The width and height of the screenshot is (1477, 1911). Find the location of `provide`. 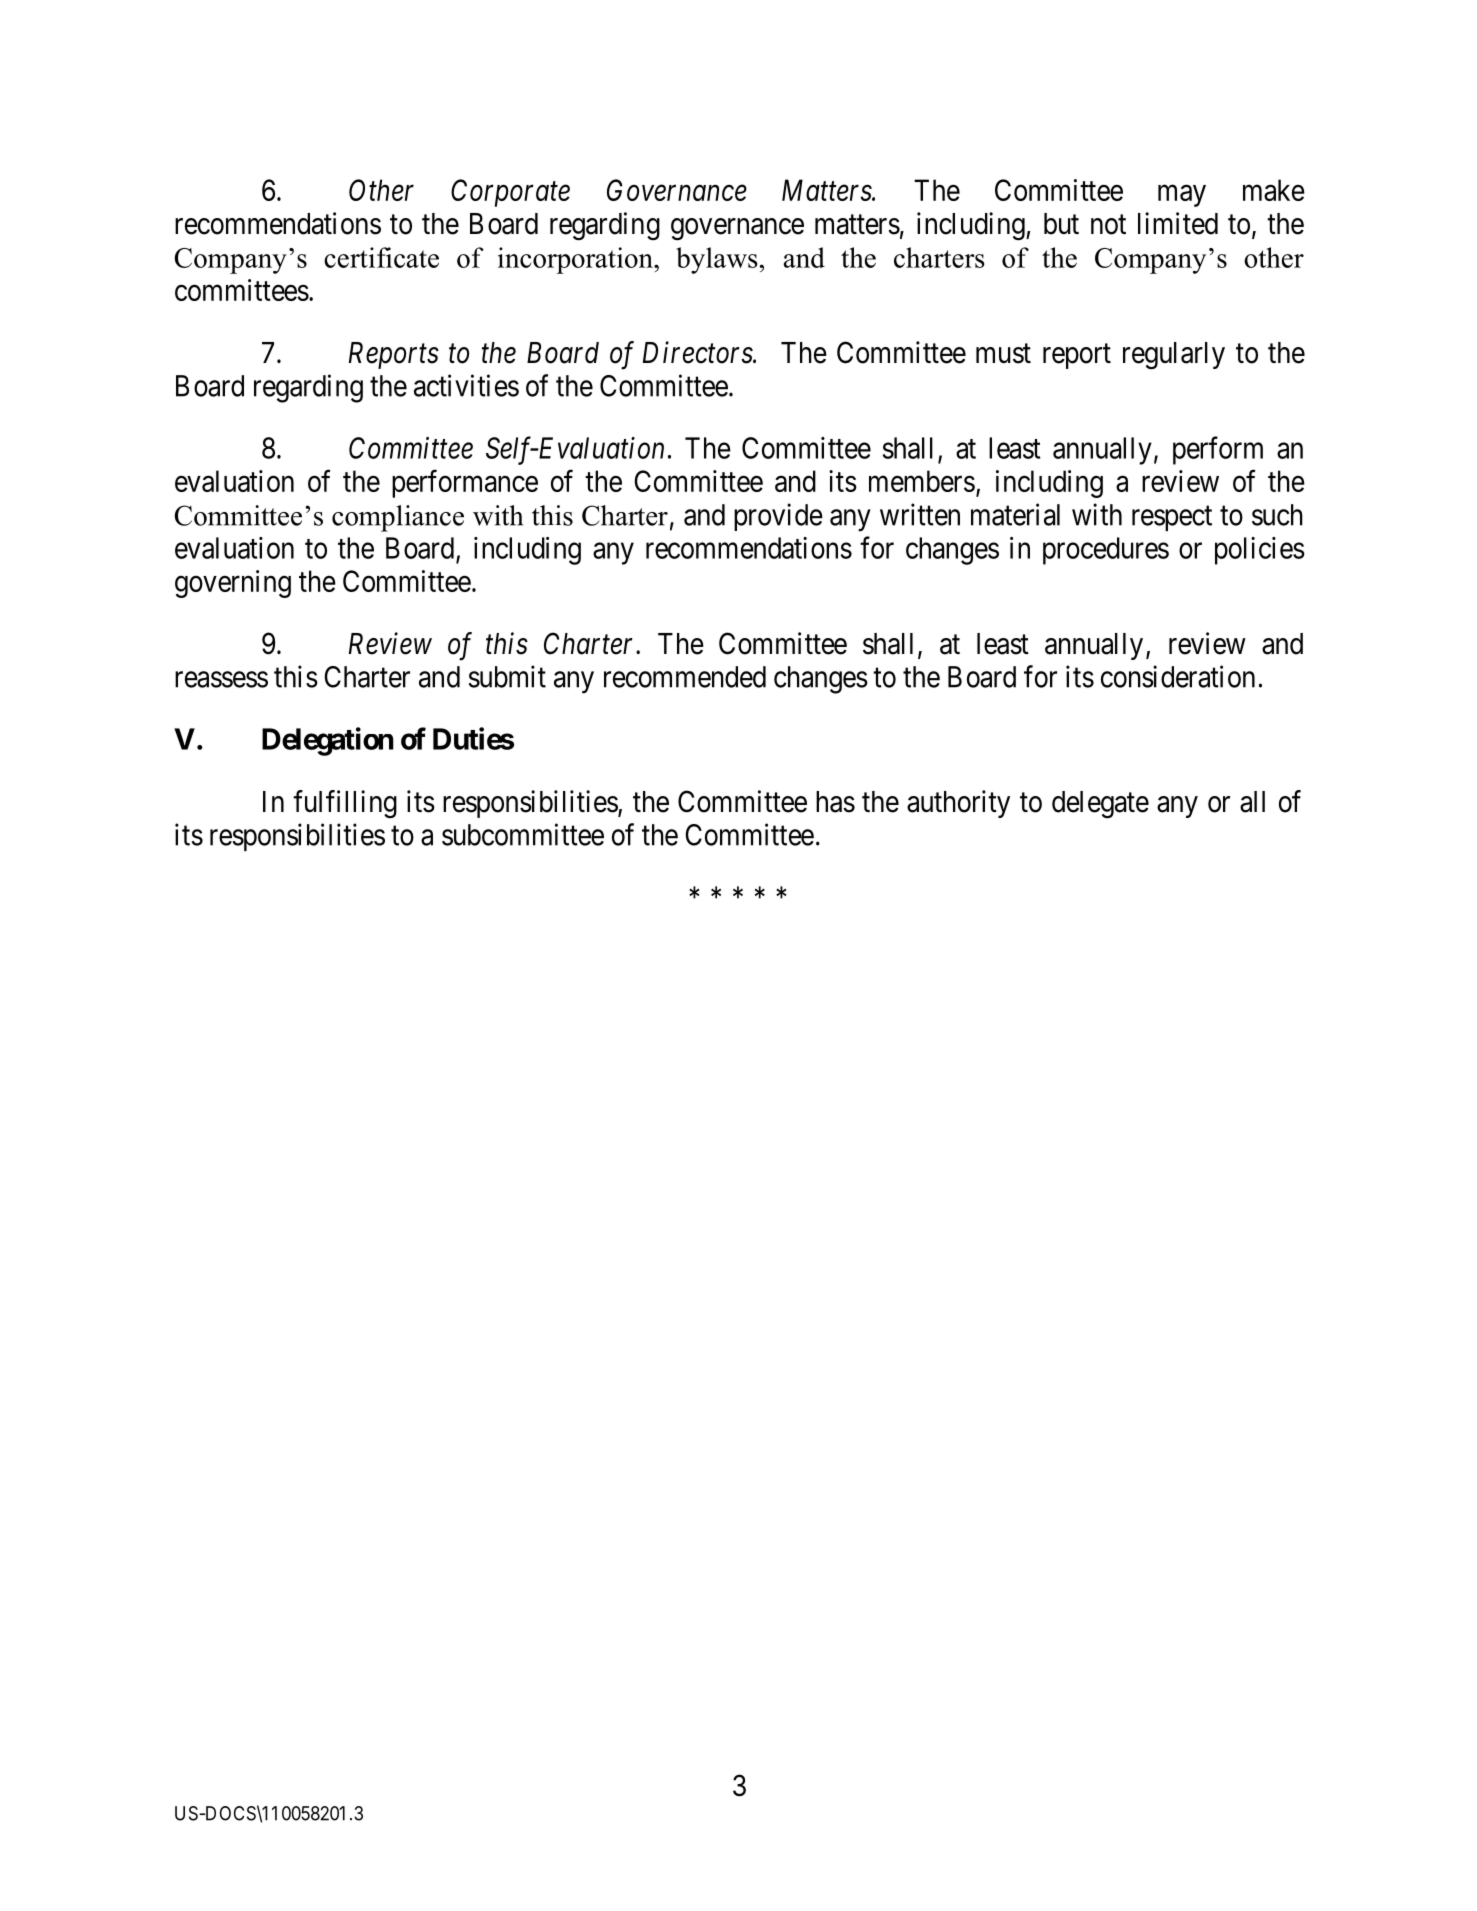

provide is located at coordinates (778, 517).
